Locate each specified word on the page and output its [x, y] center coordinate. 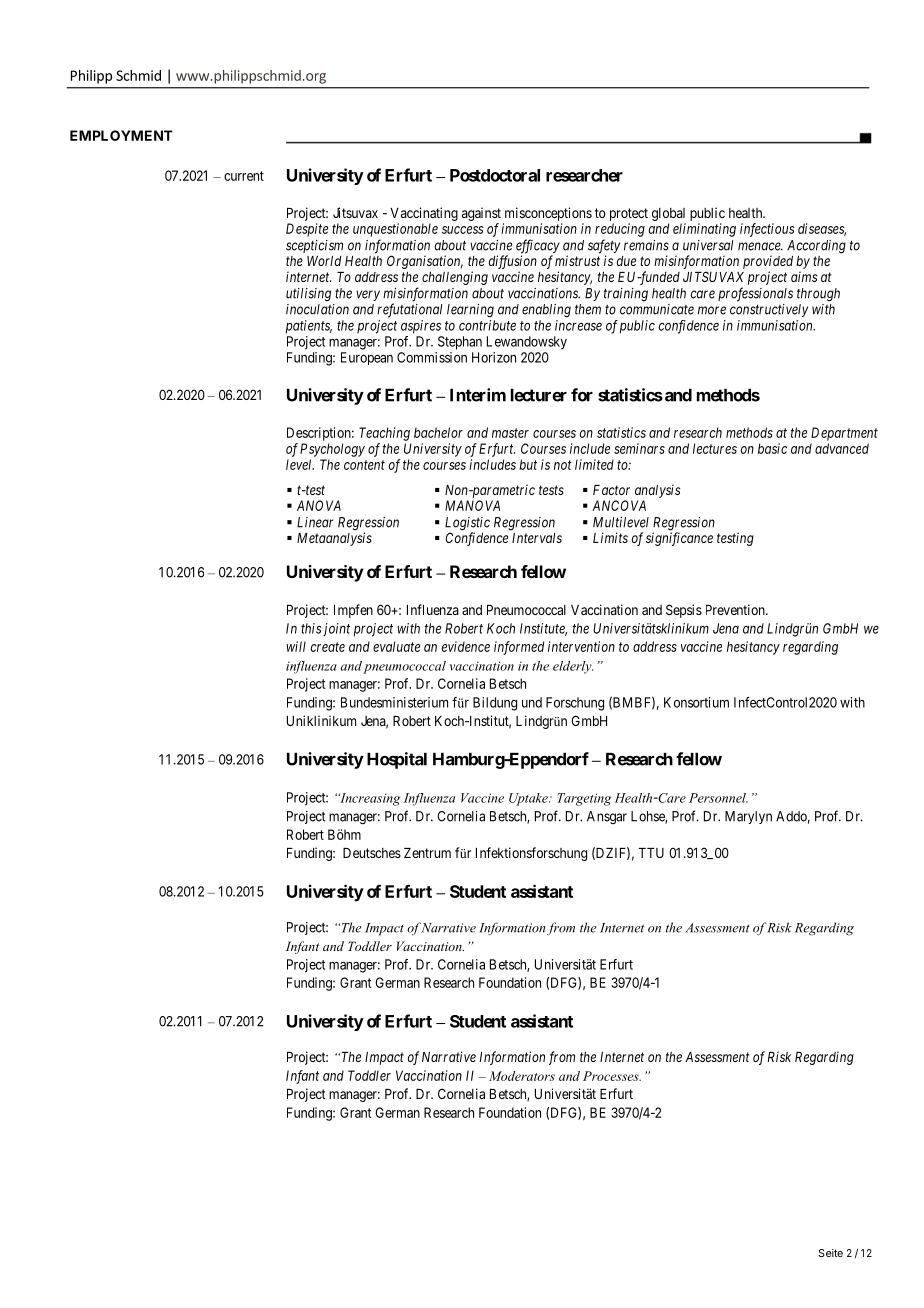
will [296, 646]
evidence [466, 646]
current [244, 176]
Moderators [522, 1076]
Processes [612, 1076]
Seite [830, 1253]
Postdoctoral [495, 175]
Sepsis [684, 611]
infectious [767, 230]
